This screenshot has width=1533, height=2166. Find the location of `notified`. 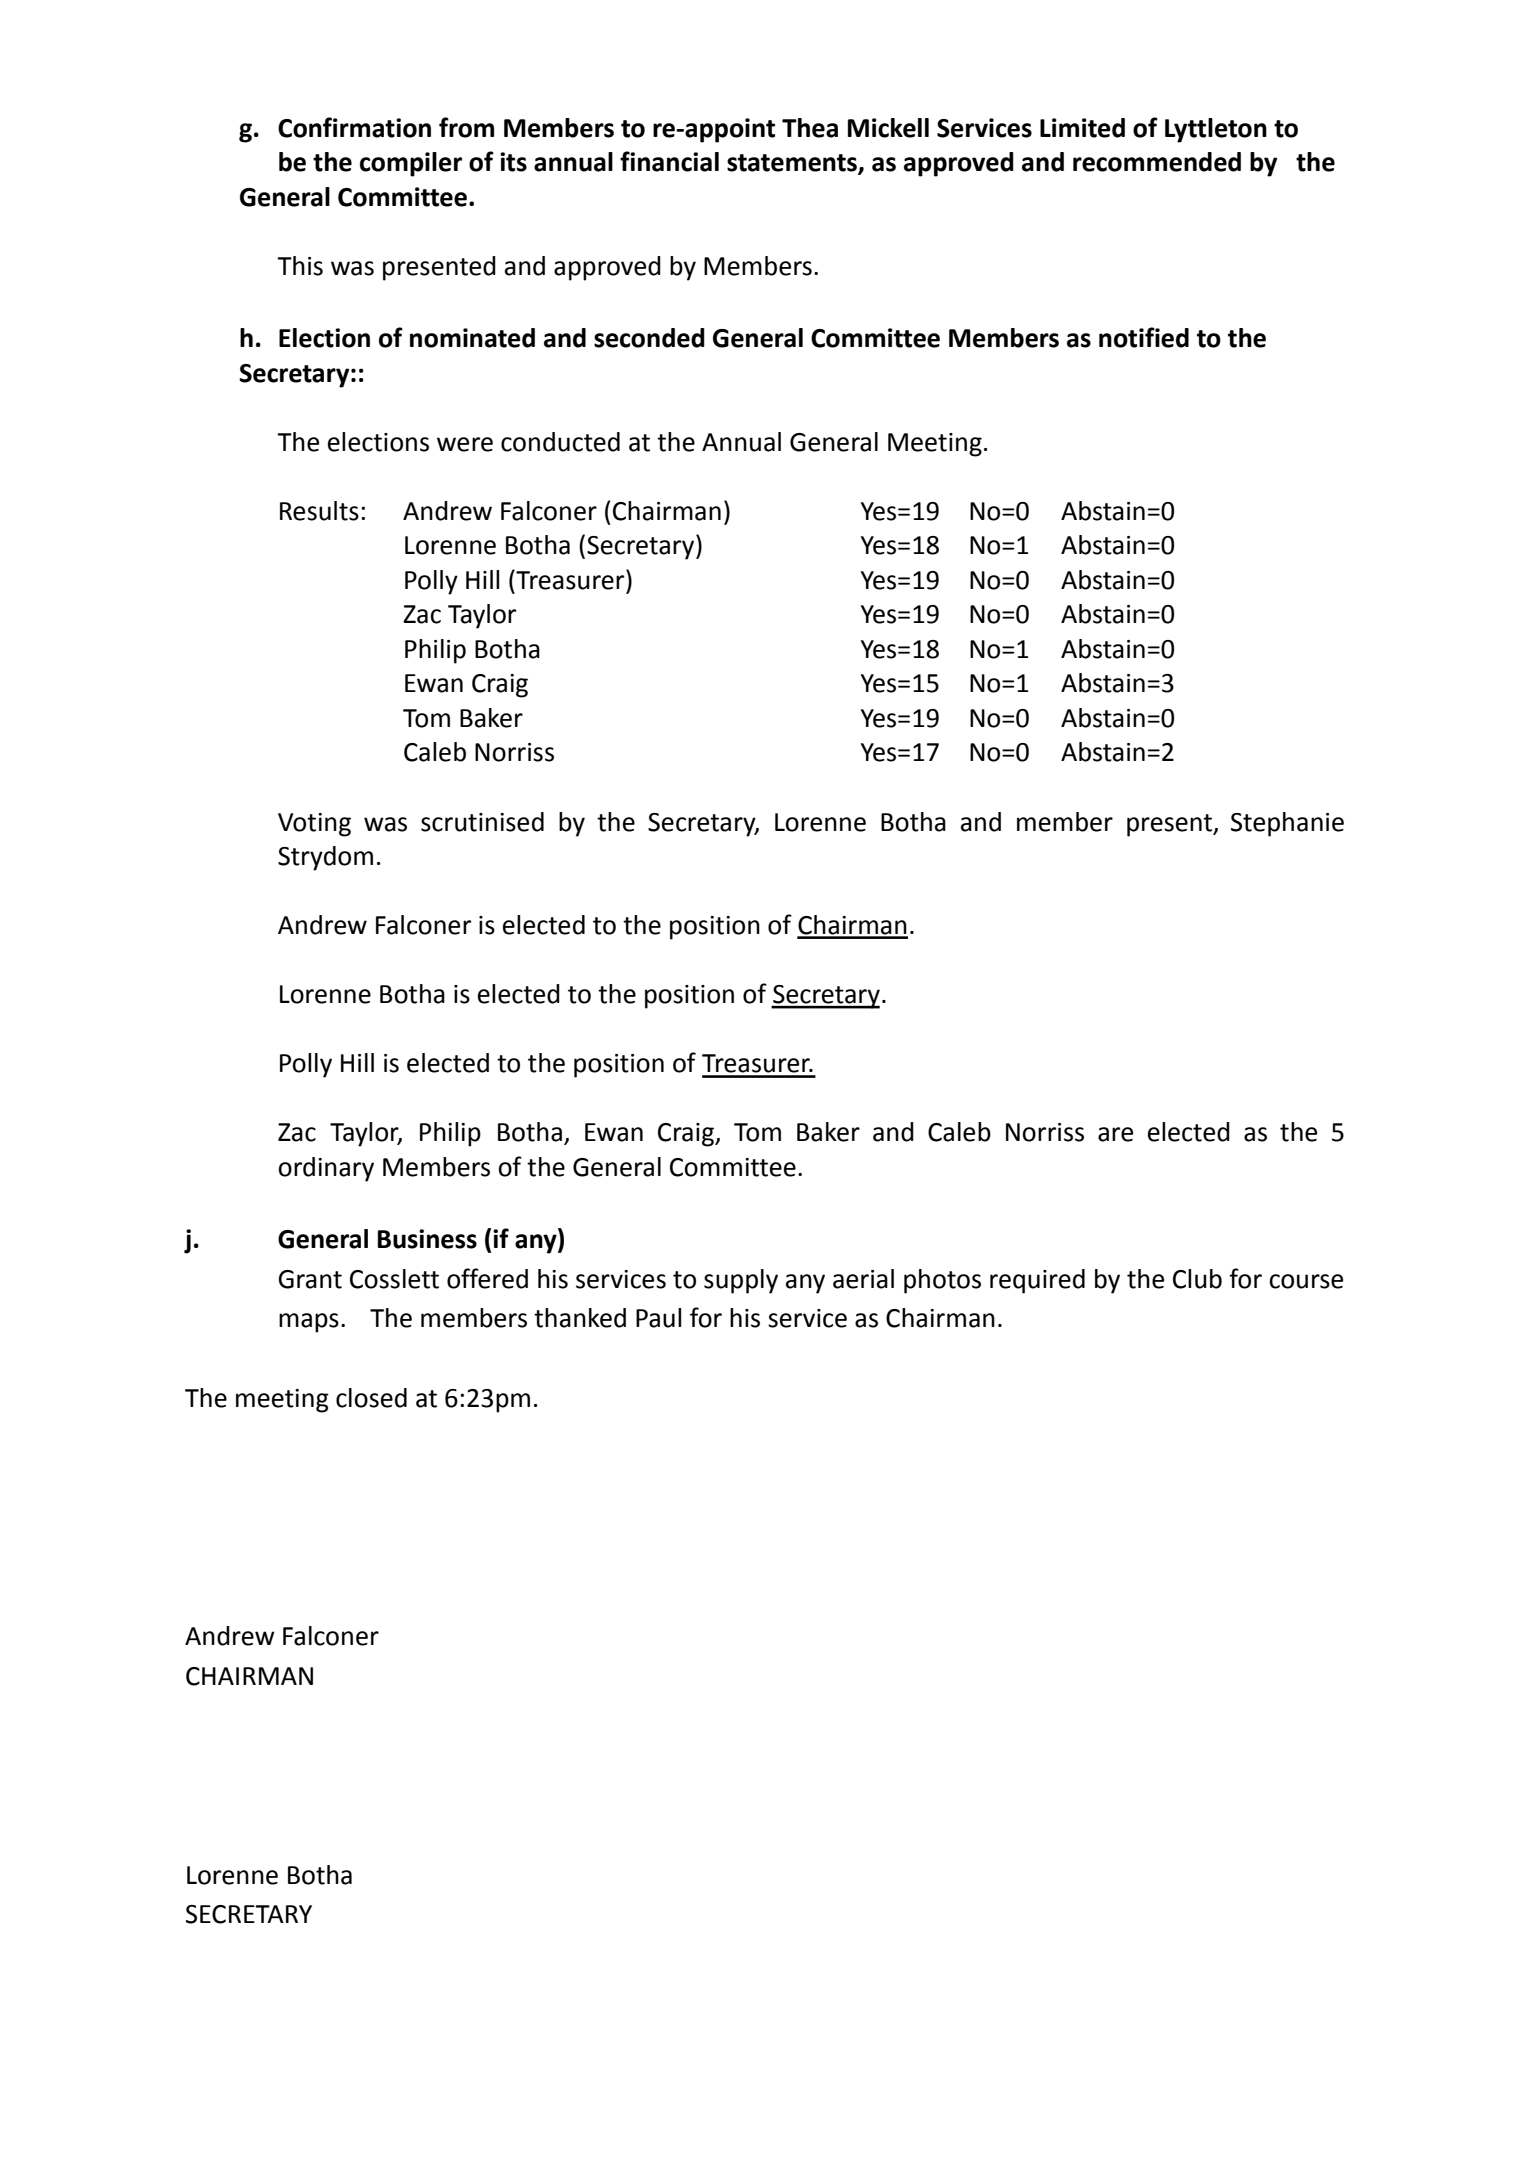

notified is located at coordinates (1144, 337).
